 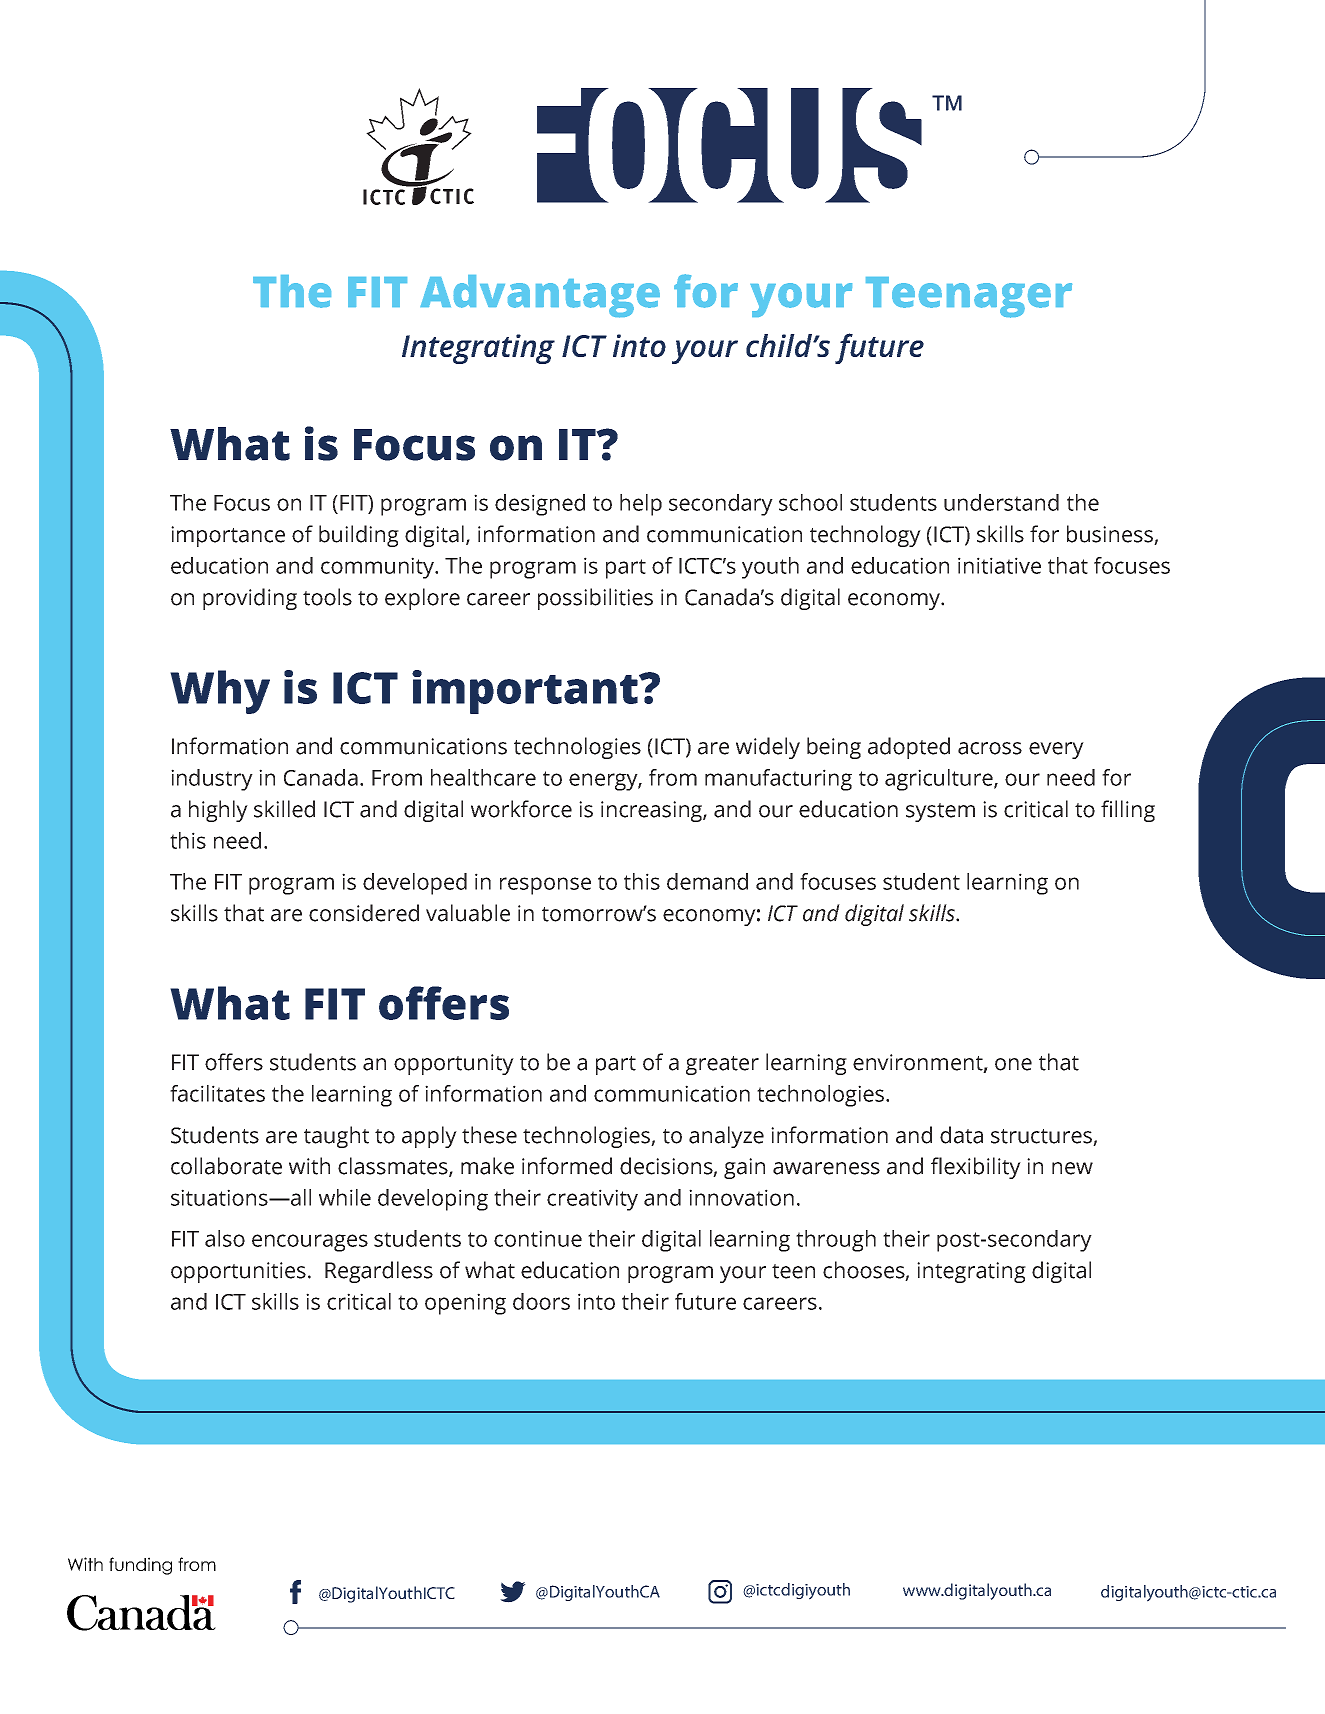 What do you see at coordinates (541, 1301) in the screenshot?
I see `doors` at bounding box center [541, 1301].
